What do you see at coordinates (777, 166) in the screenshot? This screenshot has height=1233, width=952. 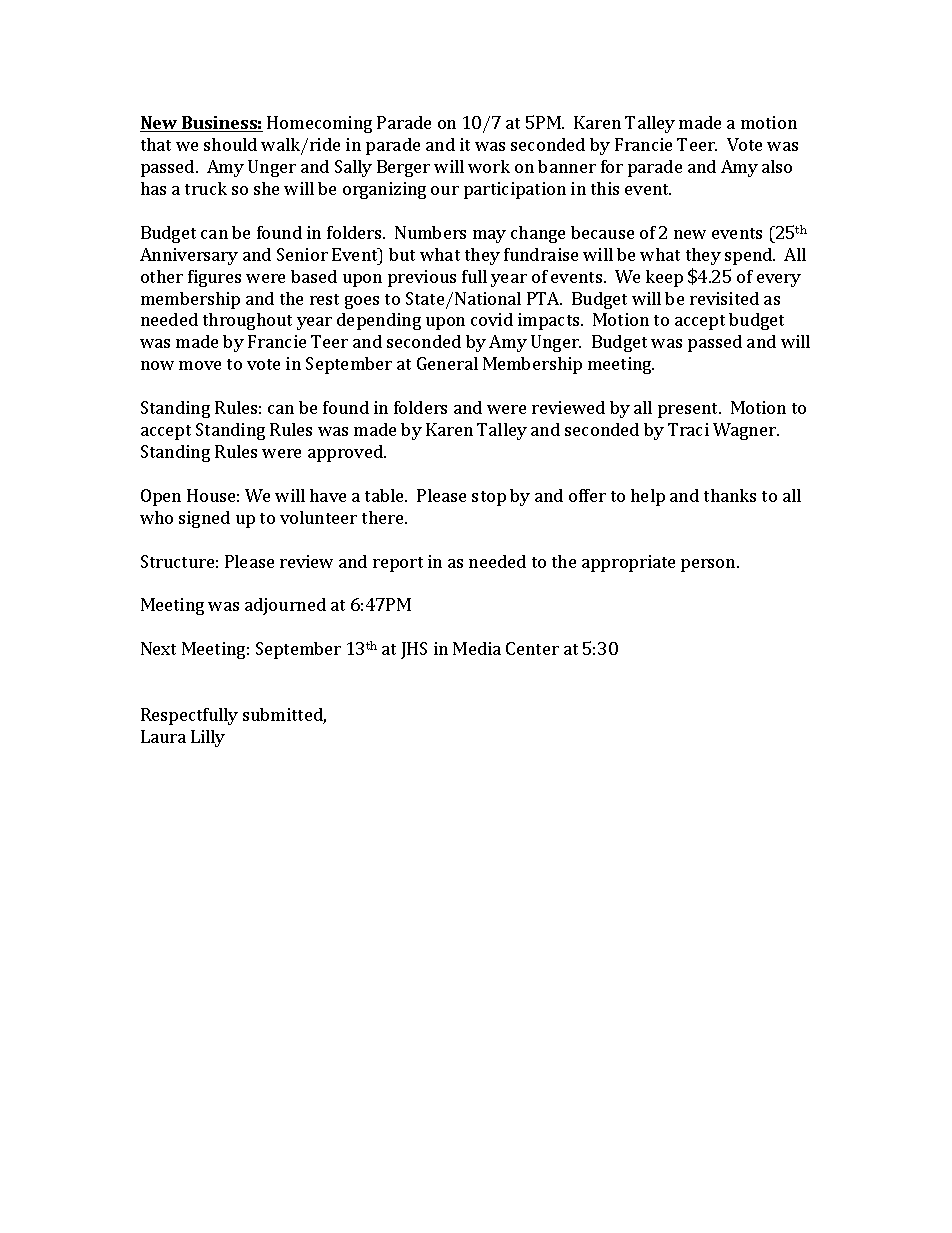 I see `also` at bounding box center [777, 166].
